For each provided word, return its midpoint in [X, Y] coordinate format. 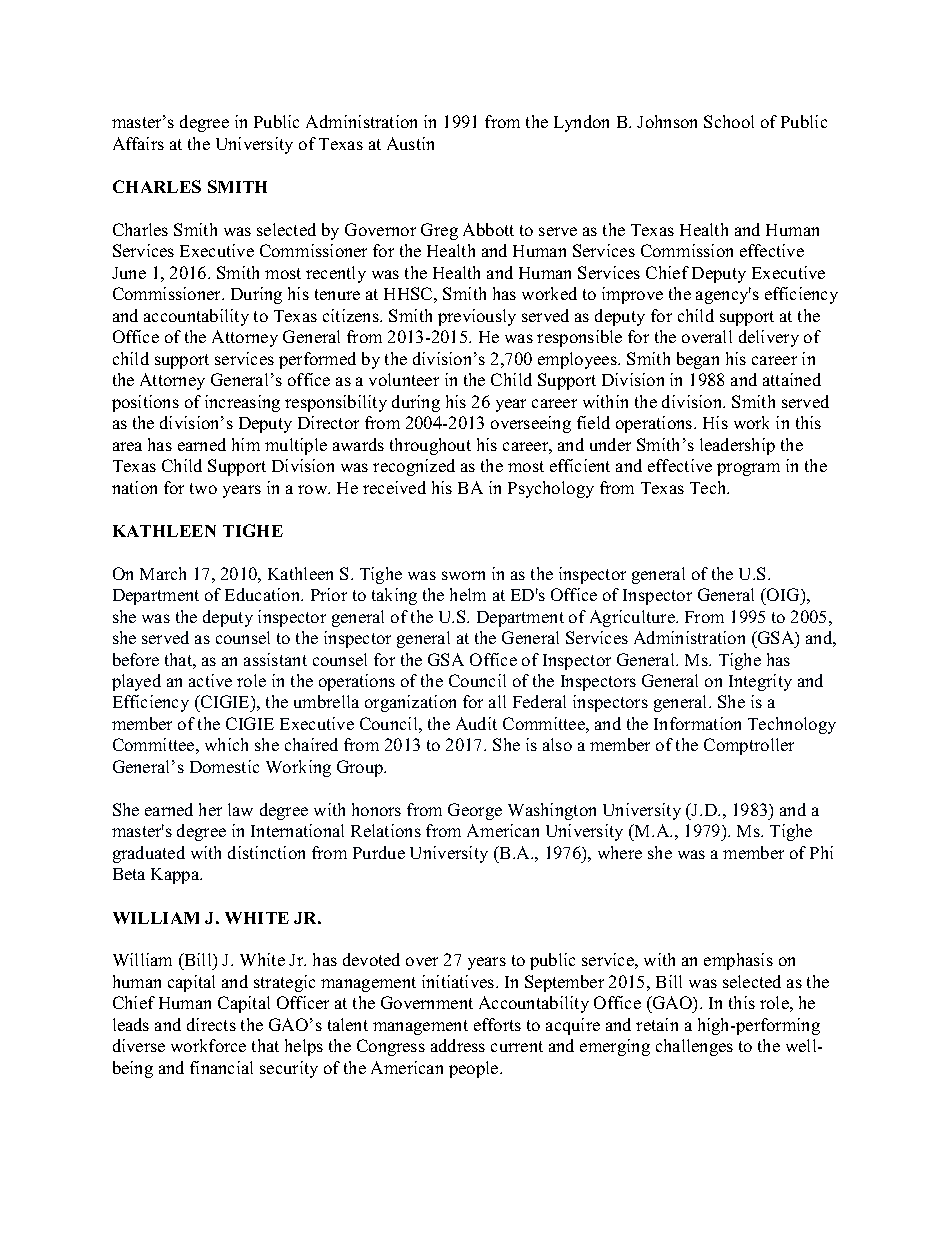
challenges [694, 1047]
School [729, 121]
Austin [410, 143]
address [458, 1045]
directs [211, 1024]
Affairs [138, 143]
